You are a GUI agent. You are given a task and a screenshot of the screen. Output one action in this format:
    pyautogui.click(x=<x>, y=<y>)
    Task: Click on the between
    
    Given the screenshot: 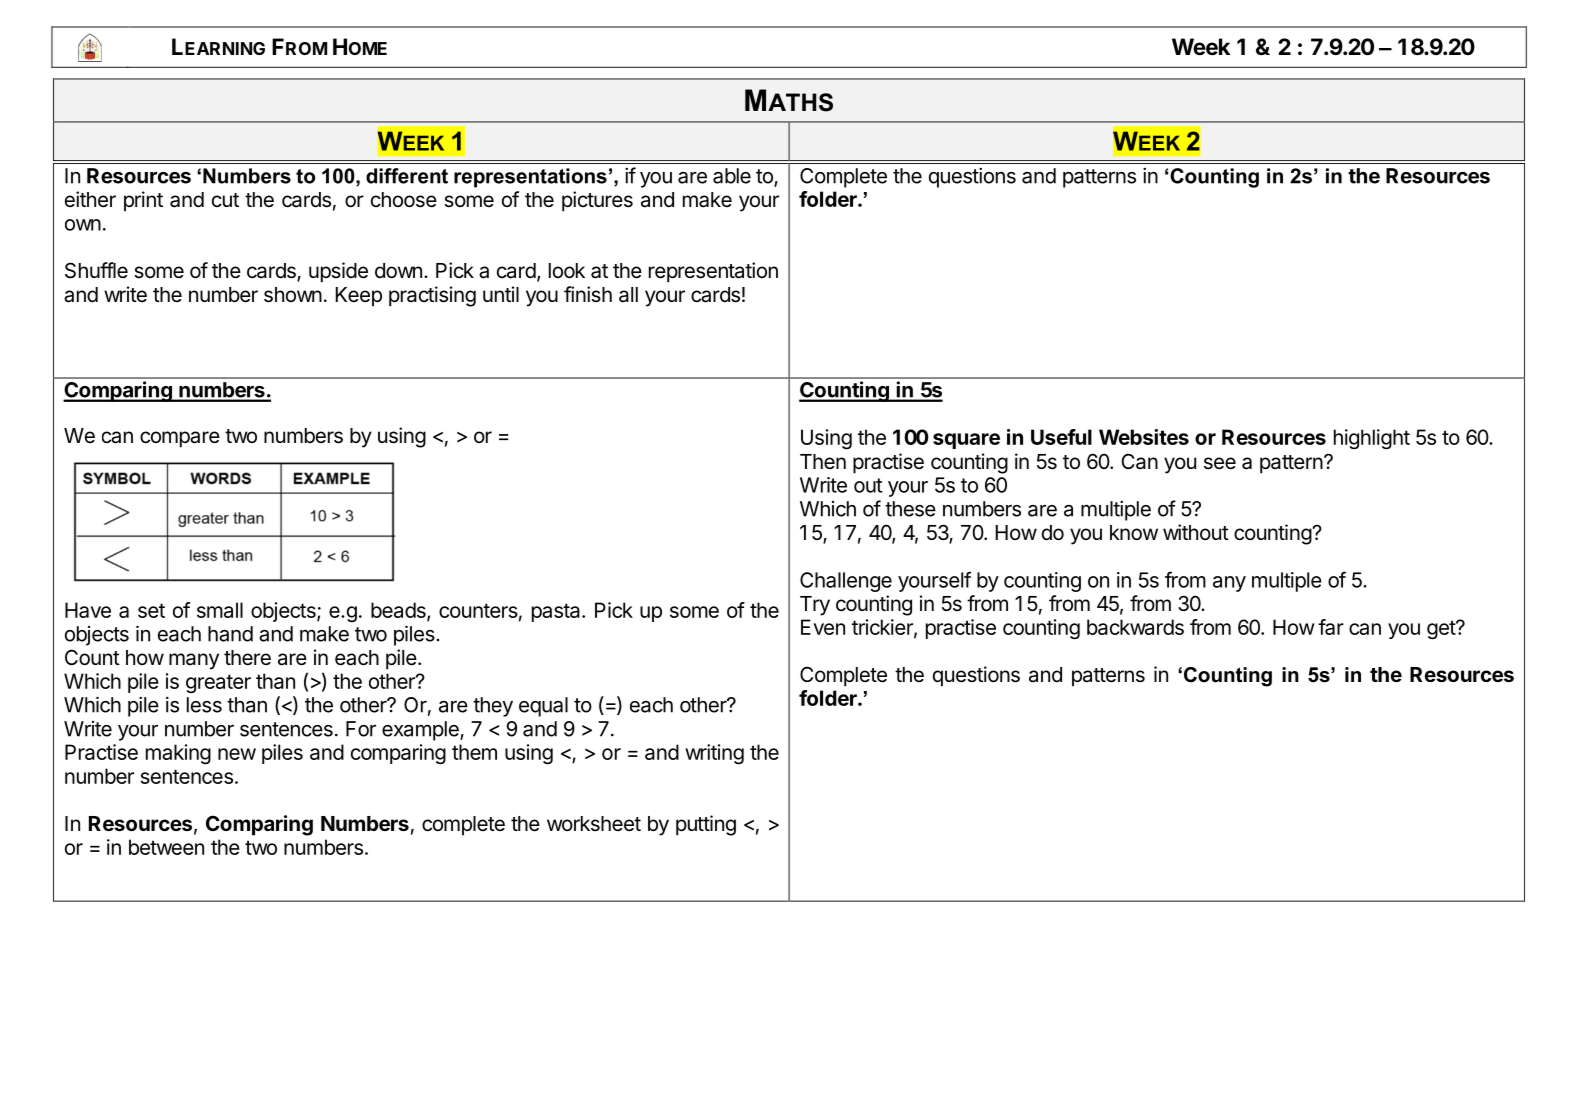 What is the action you would take?
    pyautogui.click(x=166, y=847)
